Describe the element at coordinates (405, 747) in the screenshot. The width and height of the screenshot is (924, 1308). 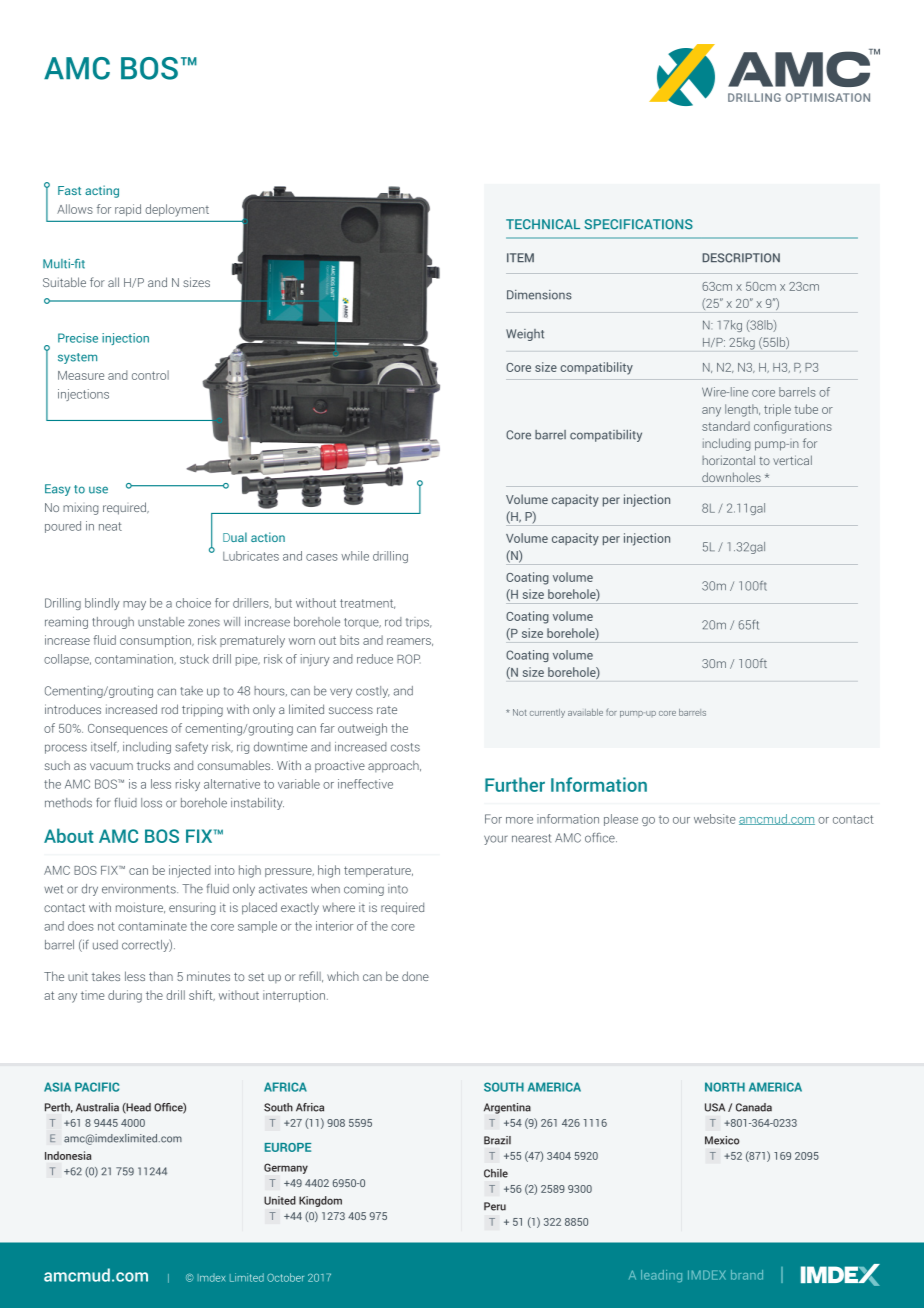
I see `costs` at that location.
